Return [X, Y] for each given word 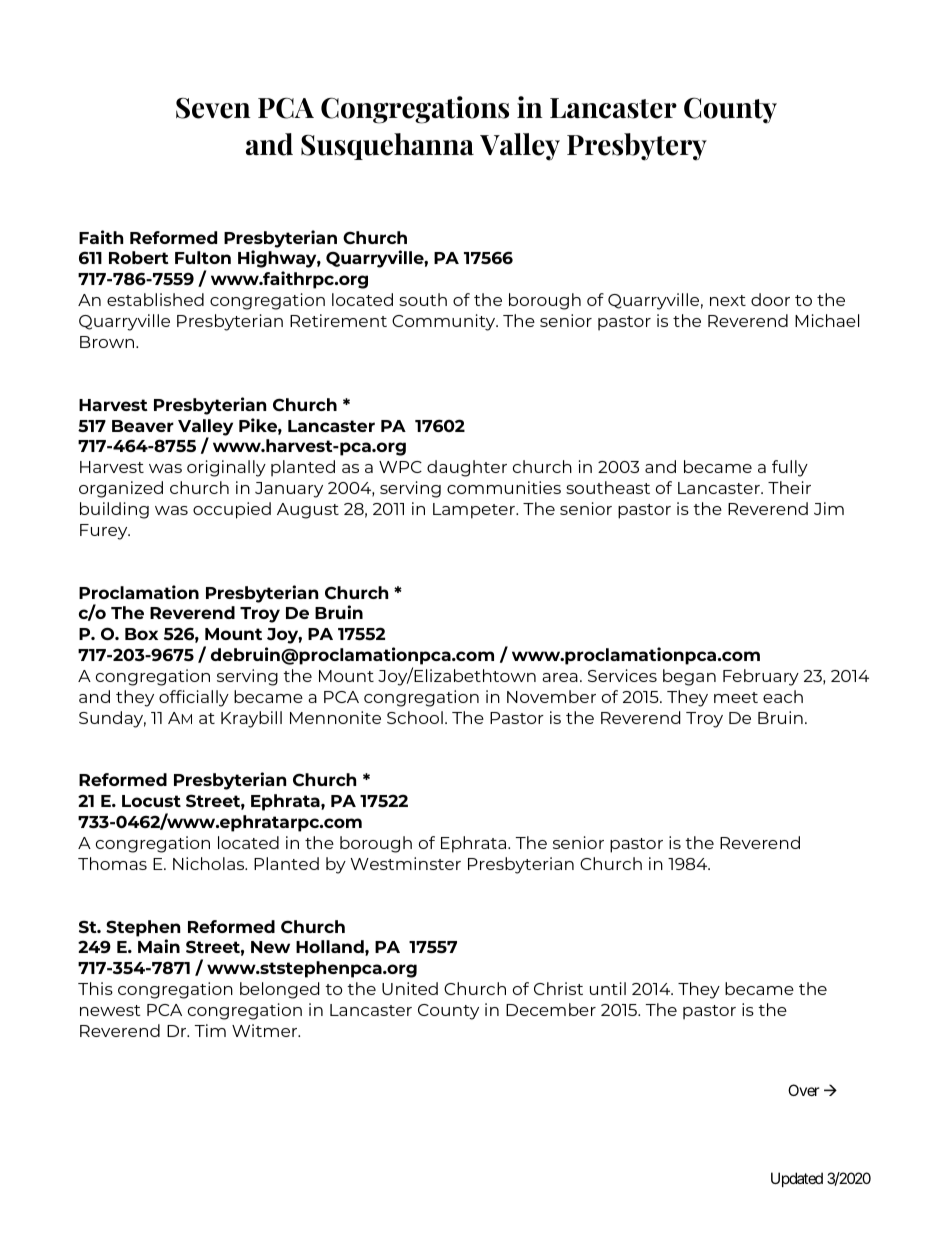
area [560, 677]
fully [790, 468]
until [608, 988]
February [761, 677]
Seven [213, 108]
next [728, 300]
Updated [797, 1179]
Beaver [143, 426]
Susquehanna [387, 146]
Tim [210, 1030]
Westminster [405, 863]
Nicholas [210, 863]
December [551, 1009]
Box [141, 634]
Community [445, 322]
